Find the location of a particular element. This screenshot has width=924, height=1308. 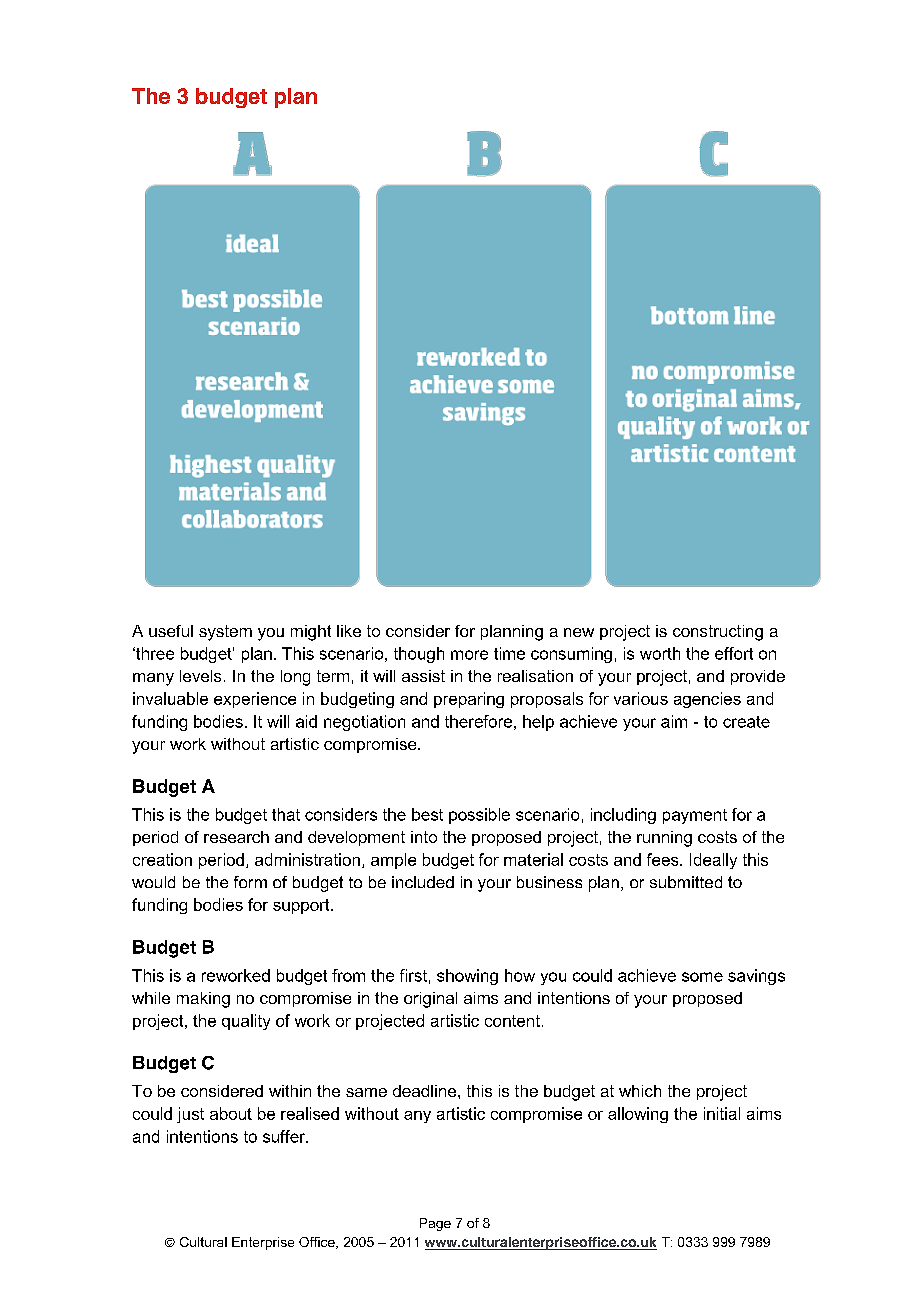

worth is located at coordinates (660, 653).
